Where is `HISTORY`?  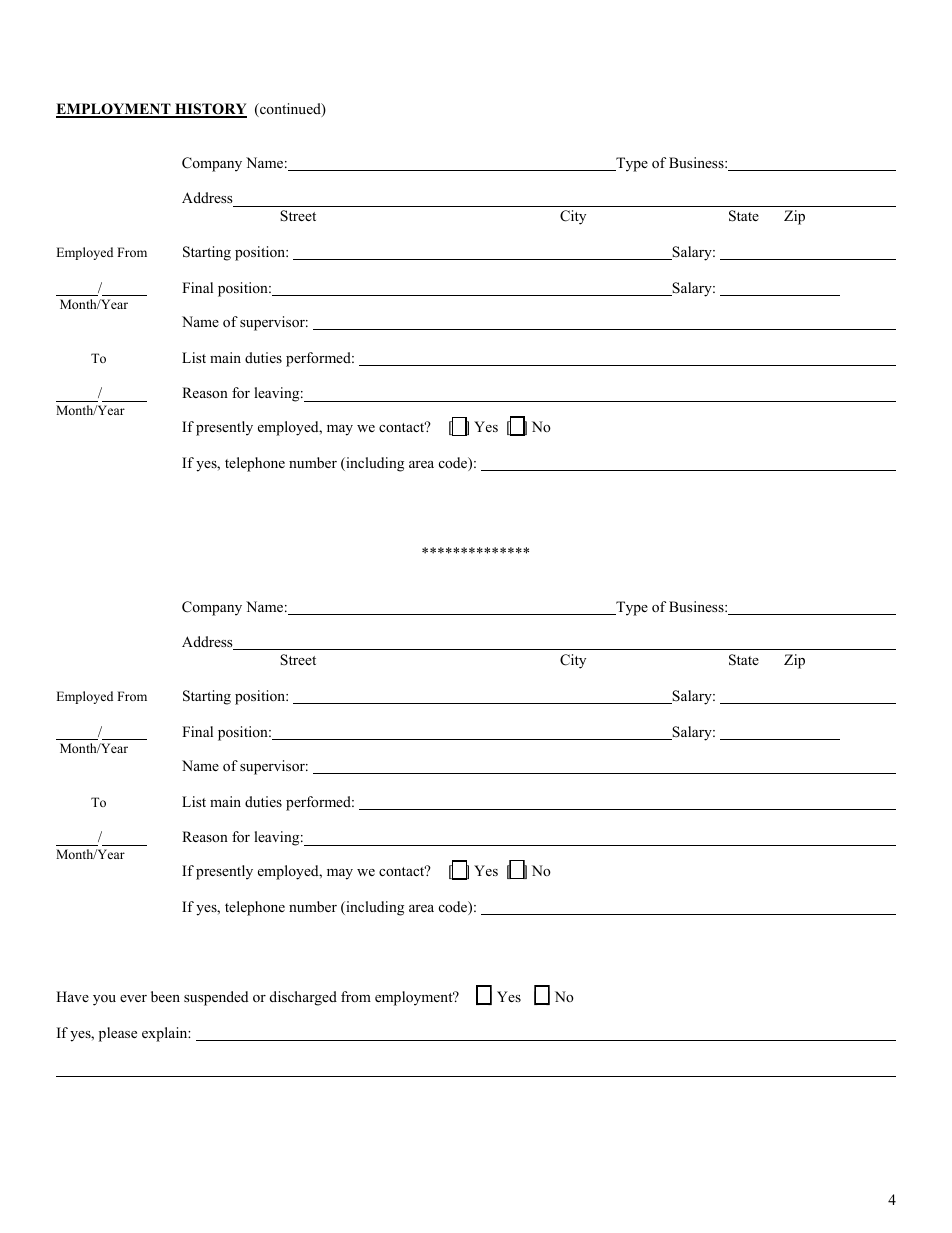 HISTORY is located at coordinates (210, 110).
